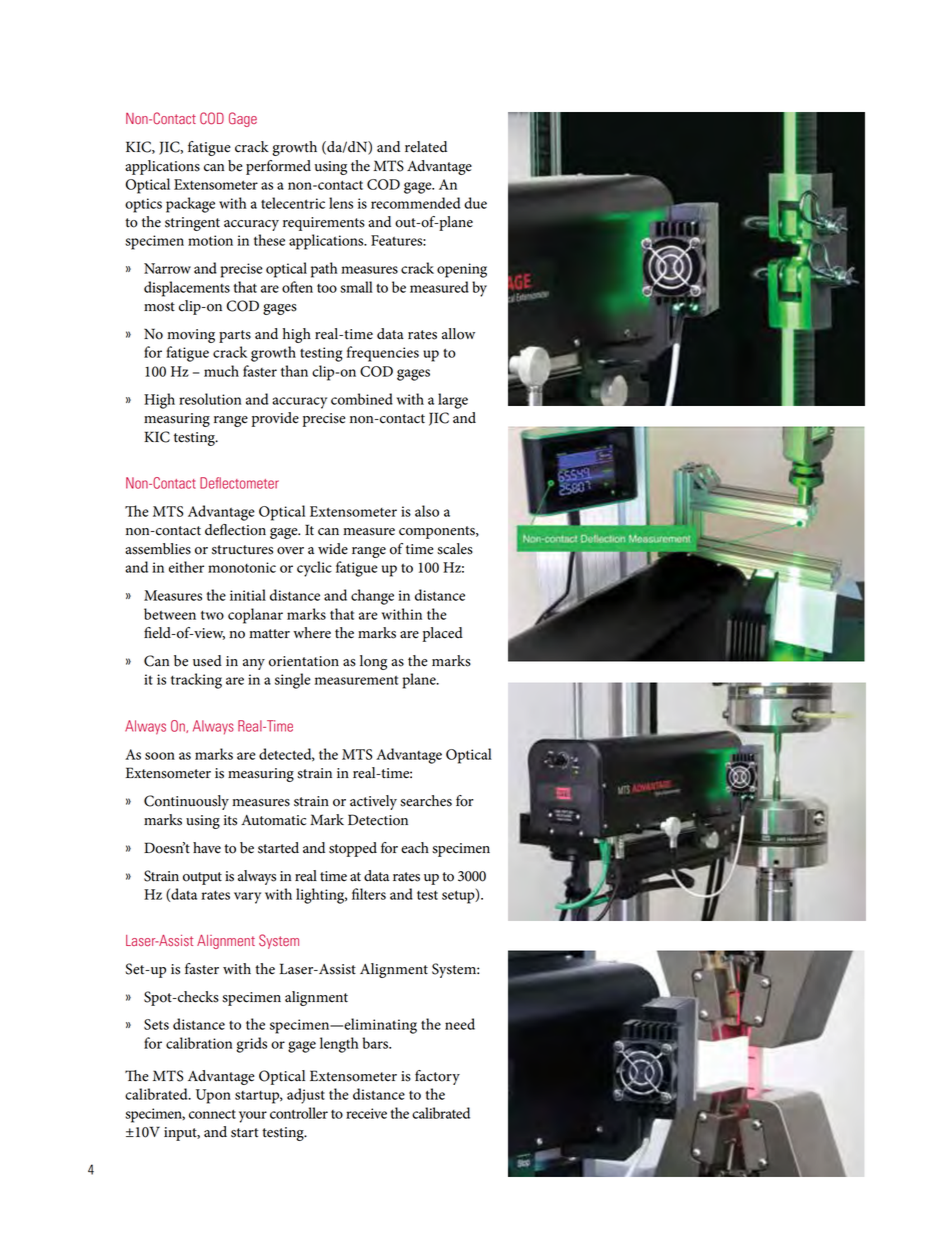 This screenshot has height=1233, width=952. Describe the element at coordinates (213, 1096) in the screenshot. I see `Upon` at that location.
